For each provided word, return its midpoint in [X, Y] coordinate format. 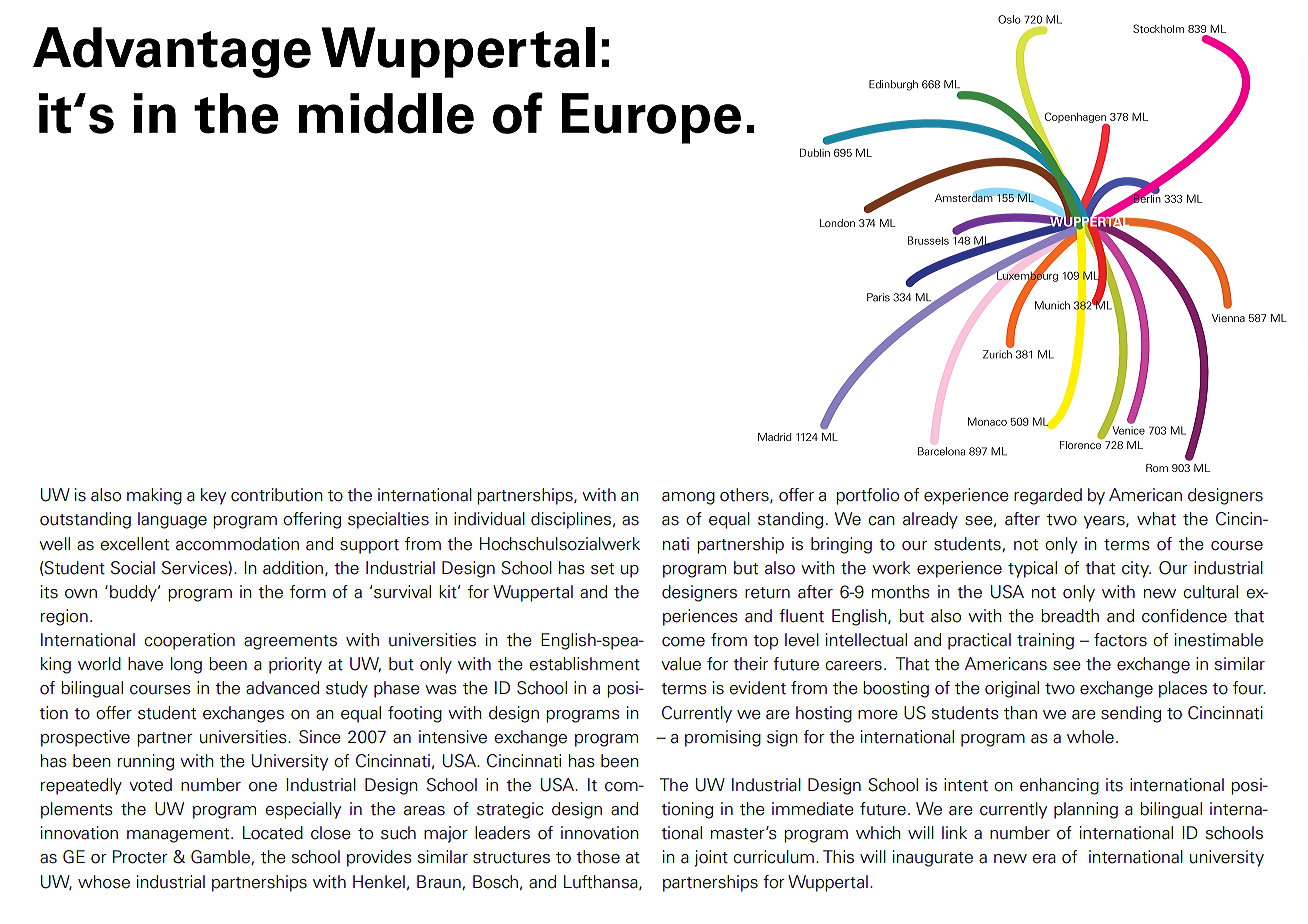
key [213, 496]
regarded [1048, 496]
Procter [140, 857]
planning [1086, 810]
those [598, 857]
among [688, 498]
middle [386, 113]
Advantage [172, 52]
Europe [651, 118]
